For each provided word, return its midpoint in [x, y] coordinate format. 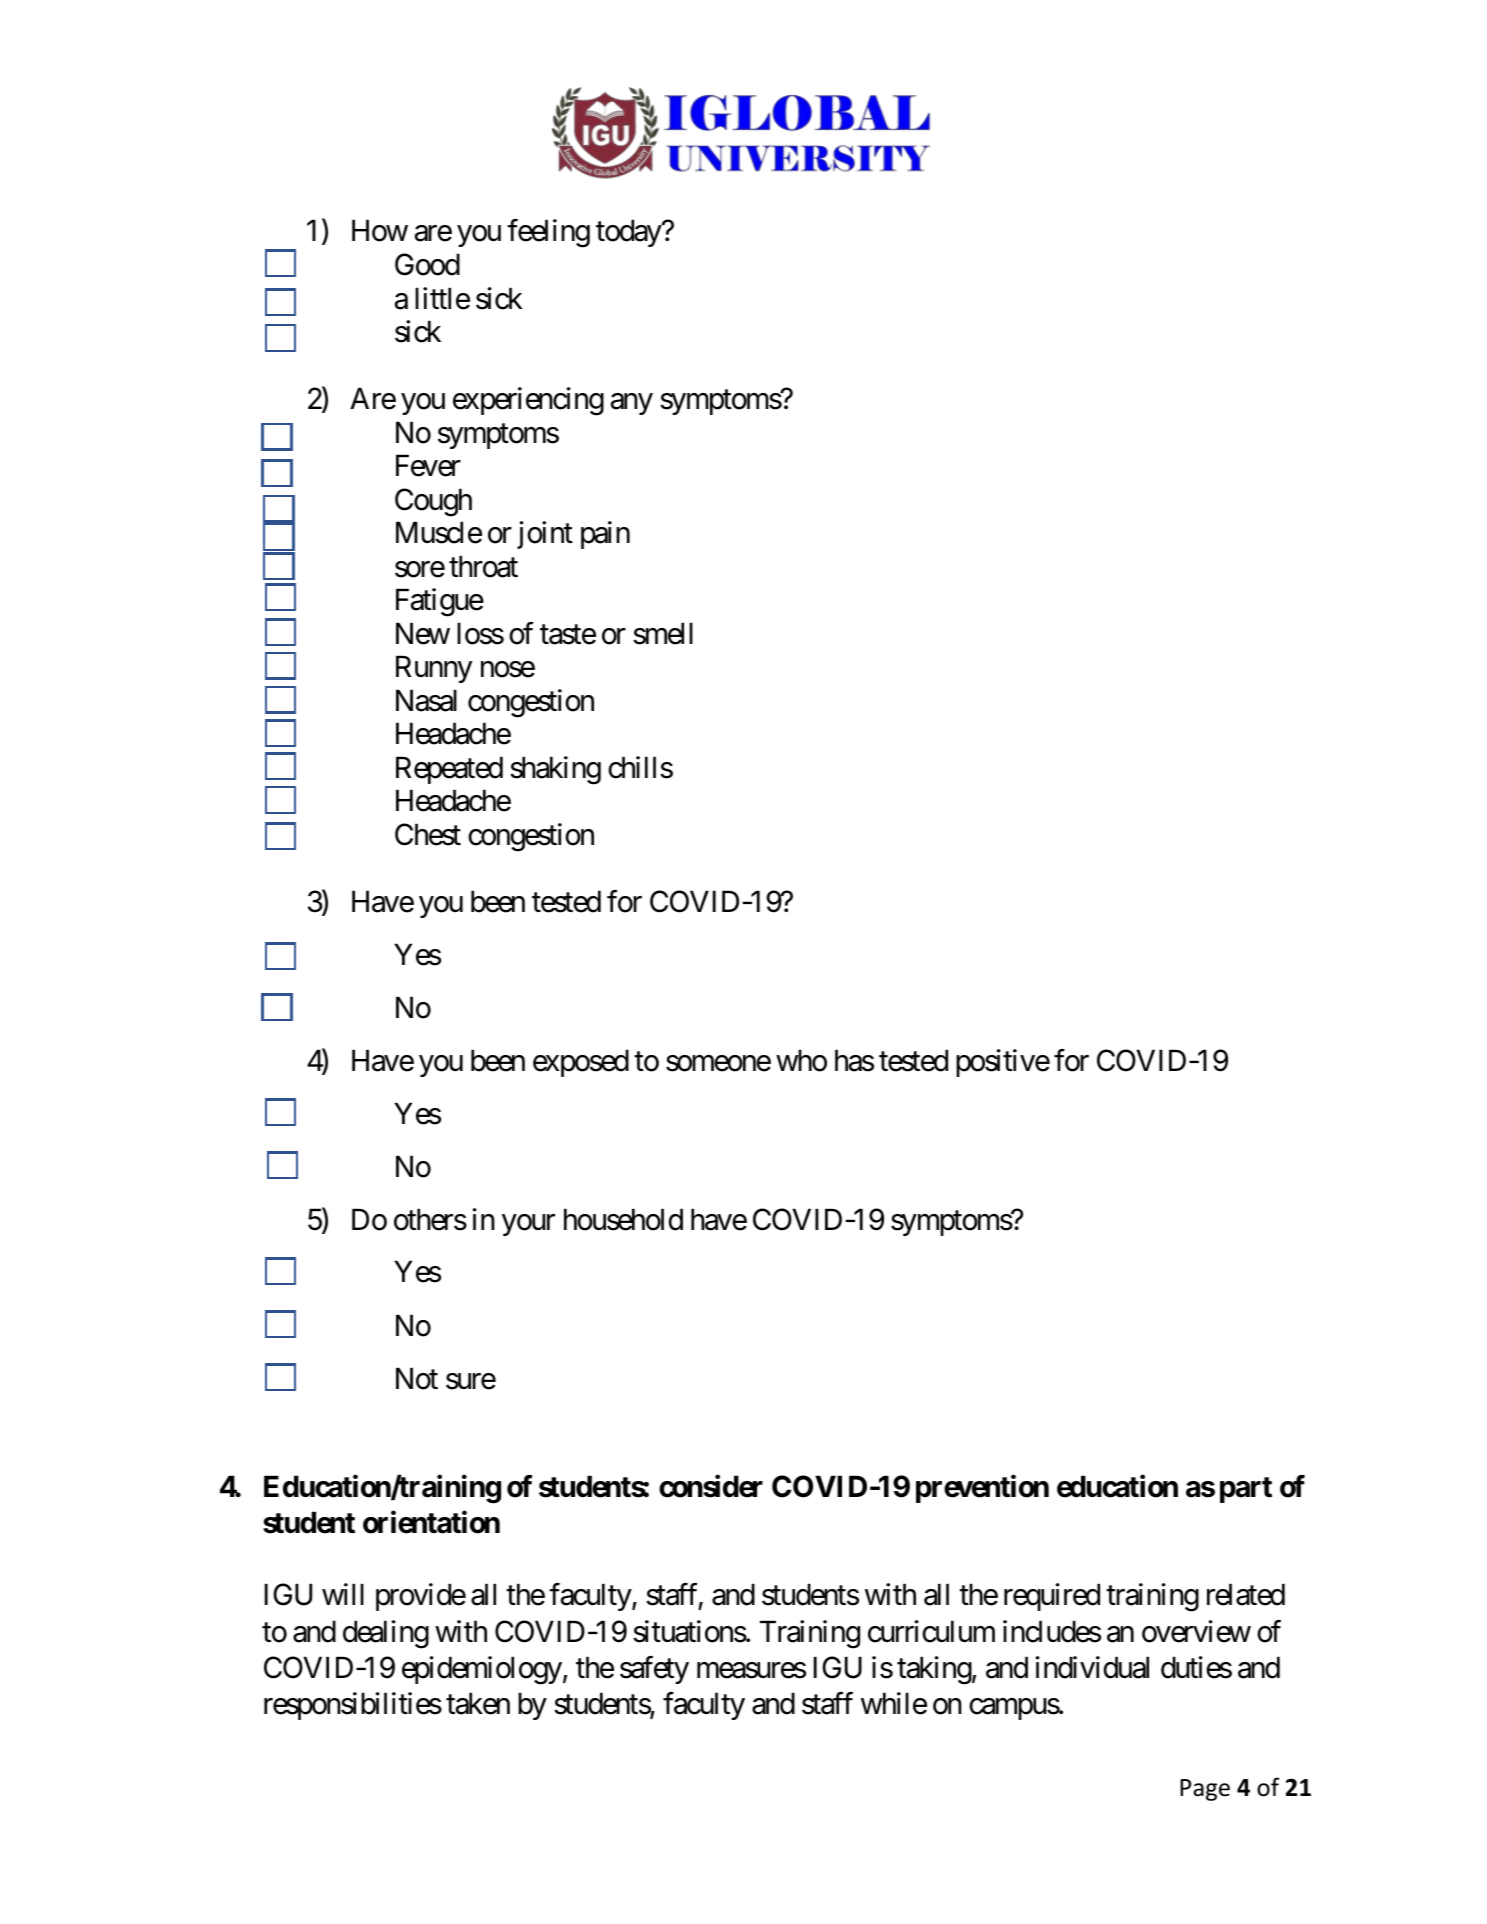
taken [478, 1703]
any [632, 404]
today [629, 233]
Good [427, 264]
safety [654, 1670]
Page [1205, 1790]
